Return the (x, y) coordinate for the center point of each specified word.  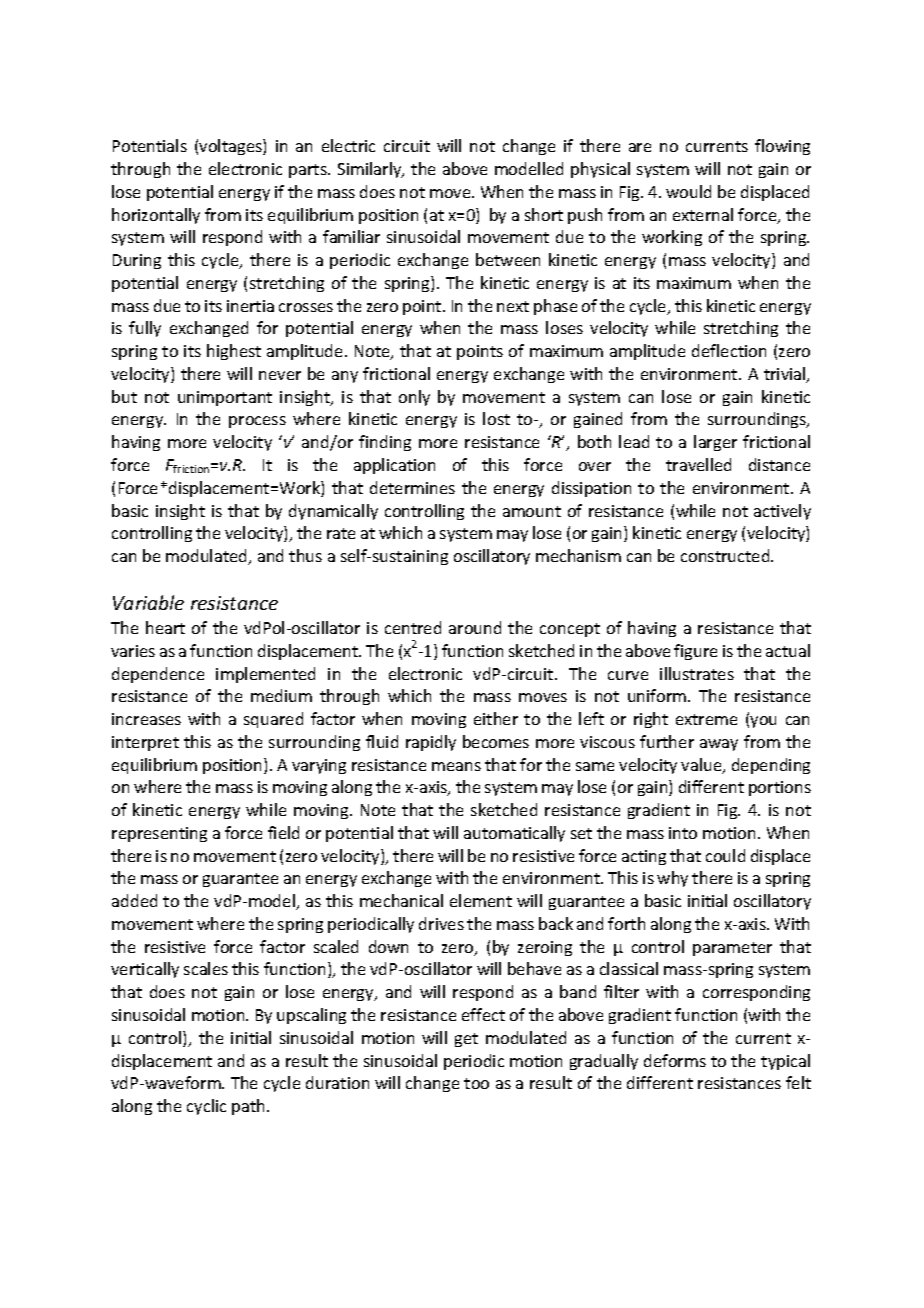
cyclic (206, 1107)
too (476, 1083)
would (688, 191)
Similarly (371, 170)
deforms (675, 1060)
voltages (231, 147)
